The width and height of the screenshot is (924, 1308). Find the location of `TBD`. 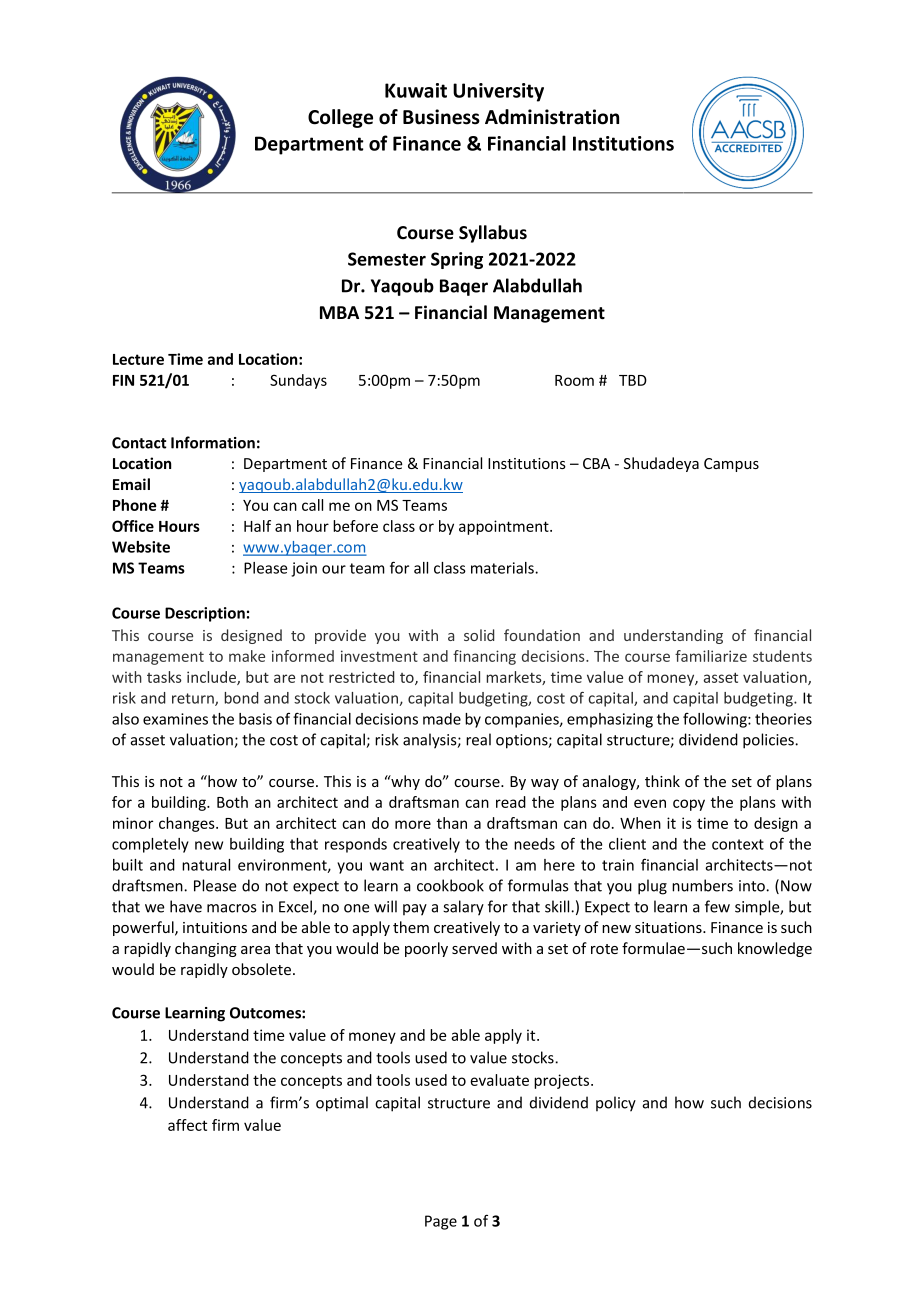

TBD is located at coordinates (633, 380).
